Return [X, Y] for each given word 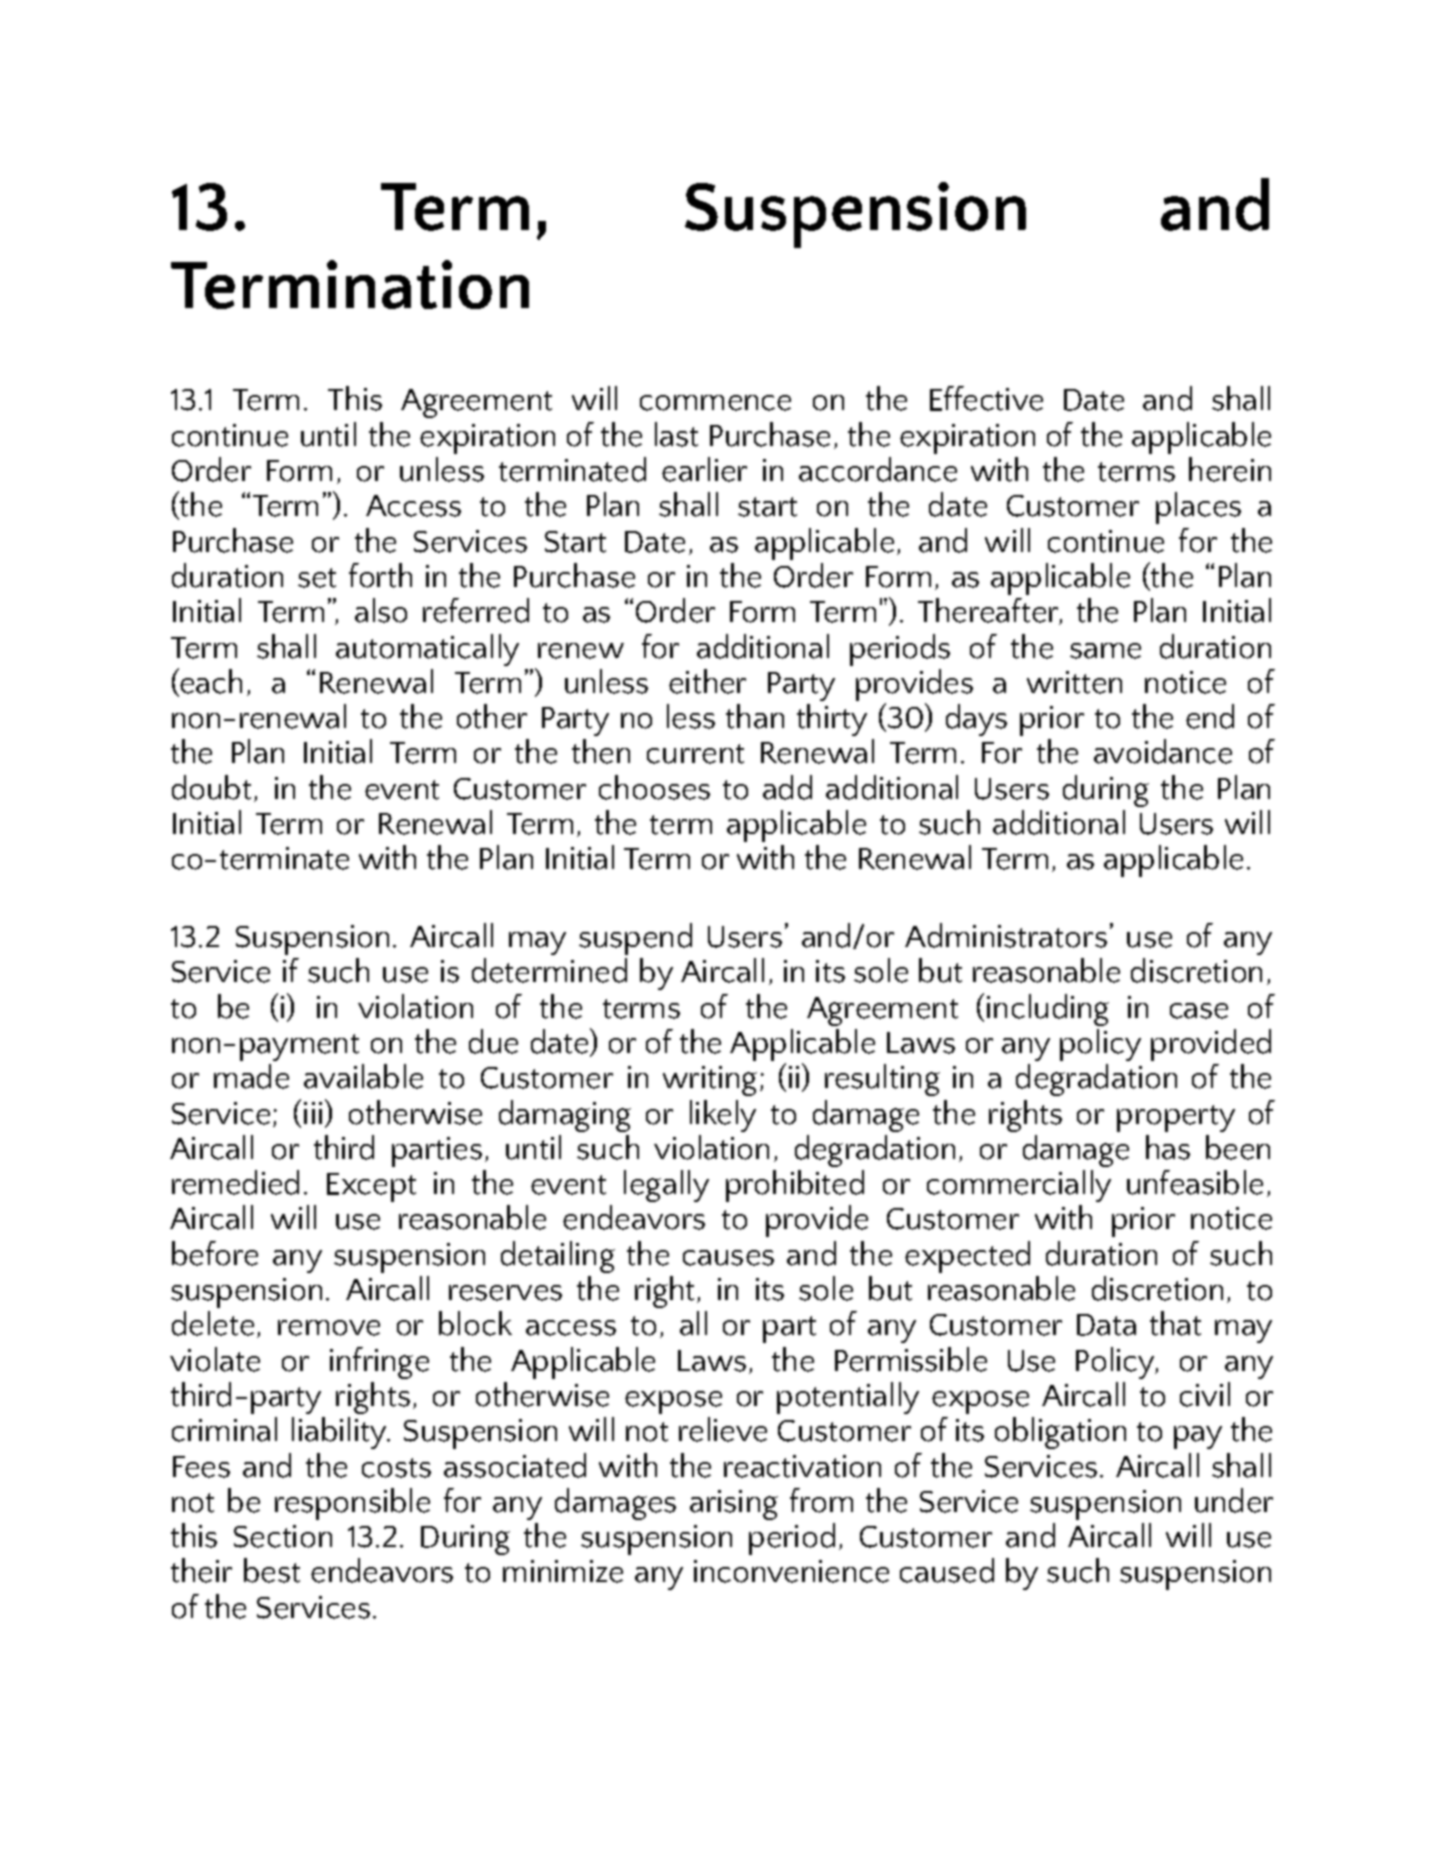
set [317, 578]
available [363, 1076]
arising [734, 1505]
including [1048, 1010]
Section [283, 1536]
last [676, 434]
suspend [635, 939]
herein [1230, 469]
